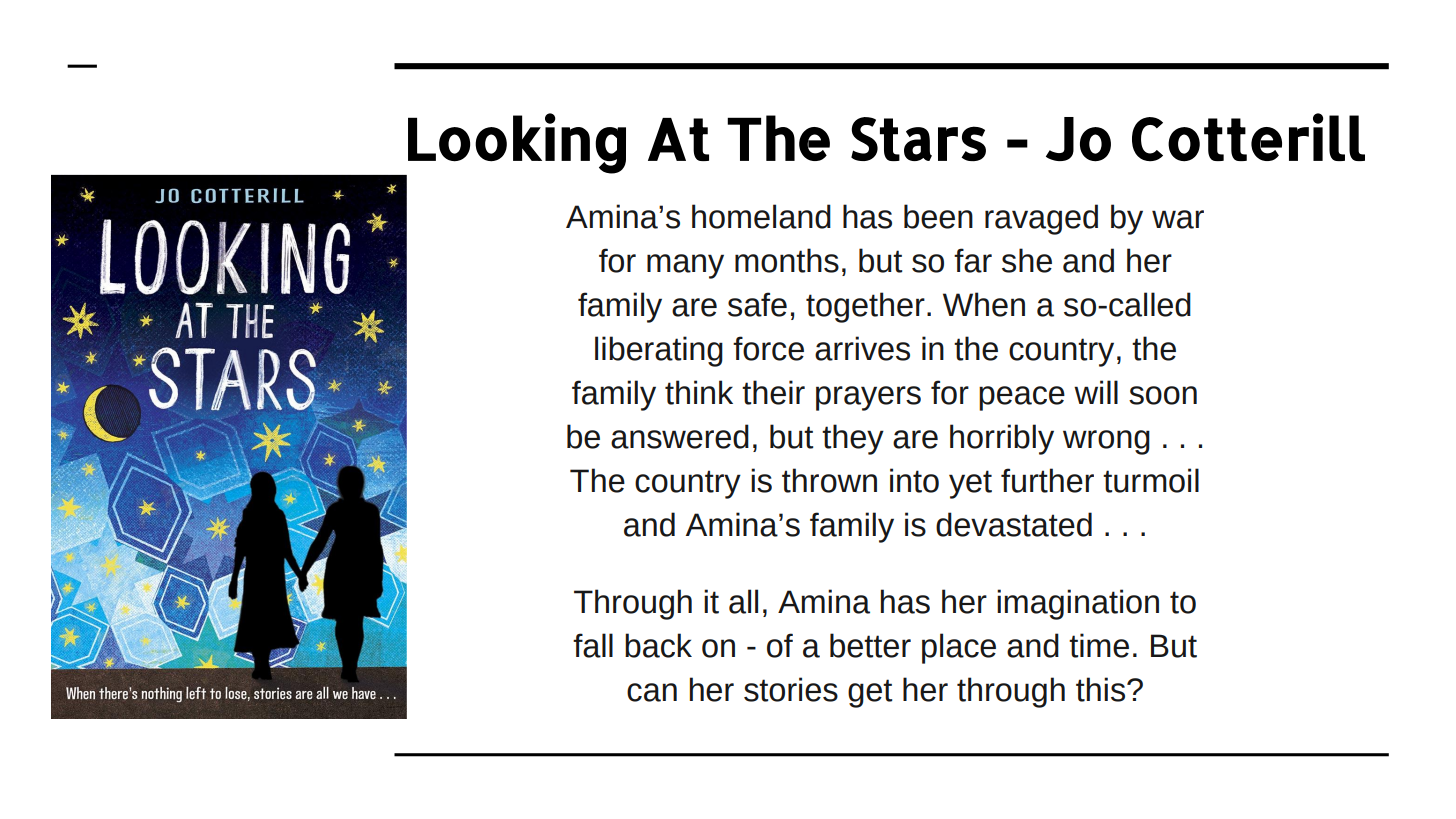 This page has width=1456, height=819. Describe the element at coordinates (868, 398) in the page. I see `prayers` at that location.
